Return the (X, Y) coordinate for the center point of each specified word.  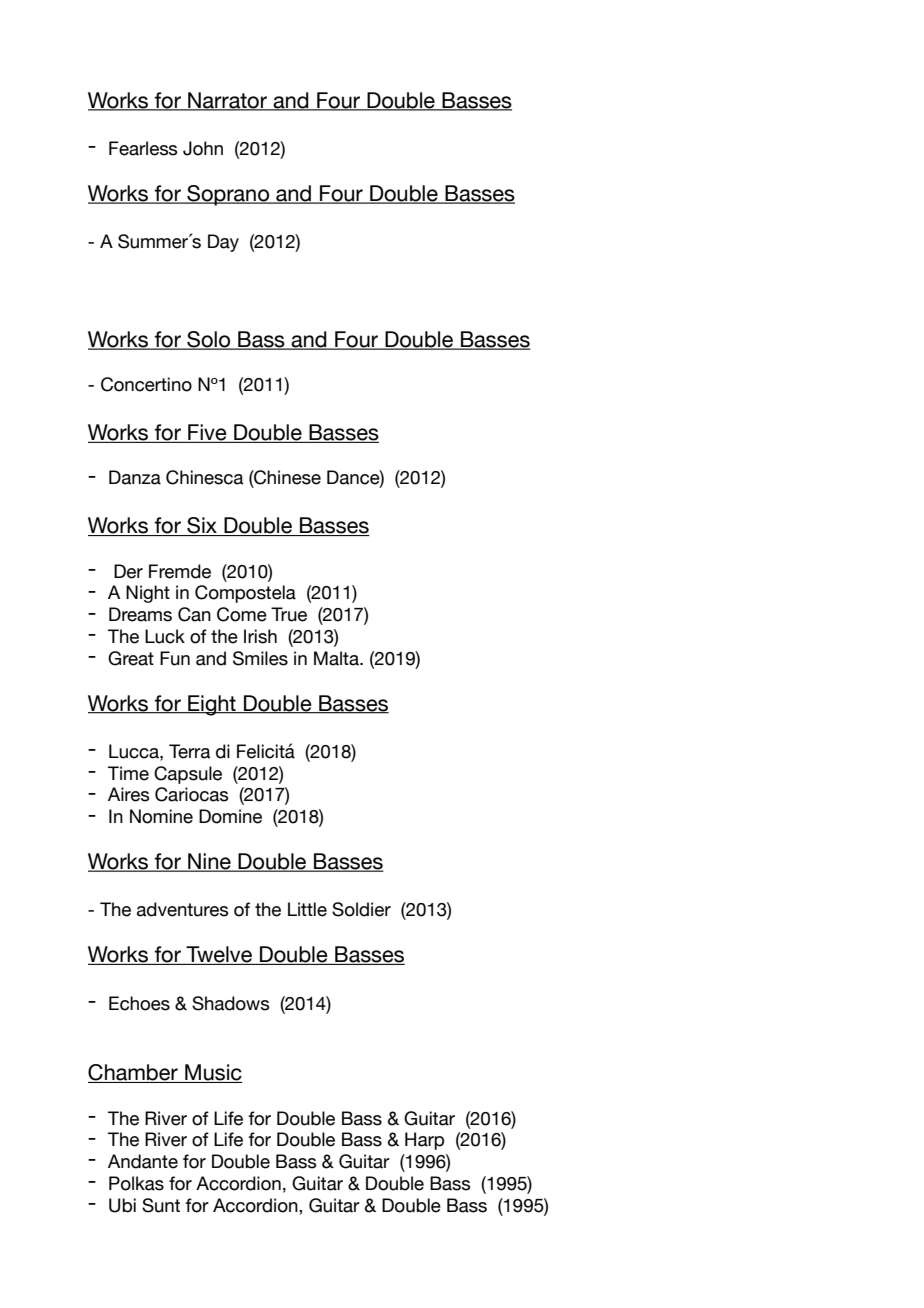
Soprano (228, 195)
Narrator (227, 101)
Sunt (161, 1205)
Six (202, 526)
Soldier (361, 909)
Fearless (143, 148)
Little (307, 909)
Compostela (245, 594)
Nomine (161, 816)
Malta (337, 658)
